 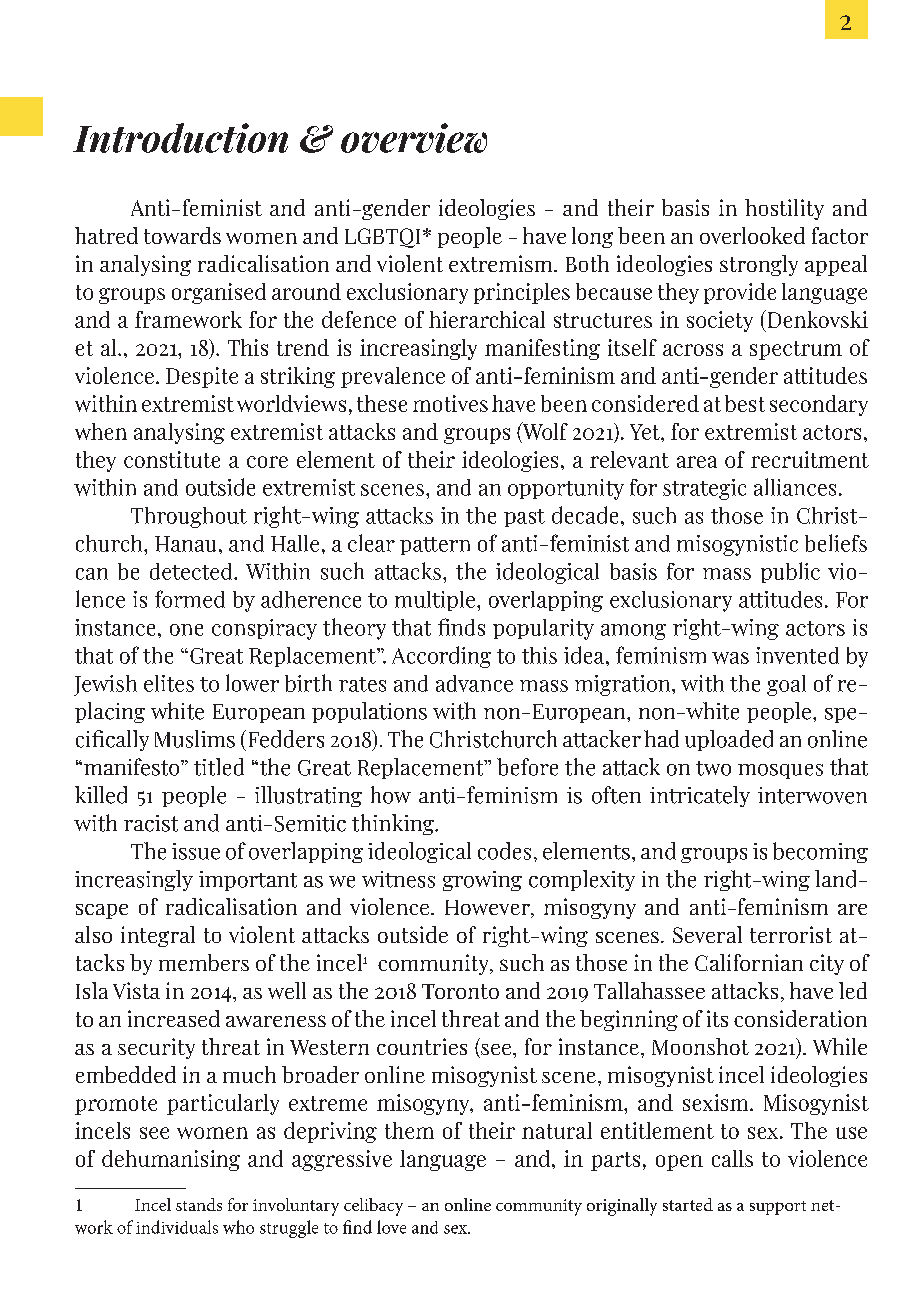 What do you see at coordinates (180, 138) in the screenshot?
I see `Introduction` at bounding box center [180, 138].
